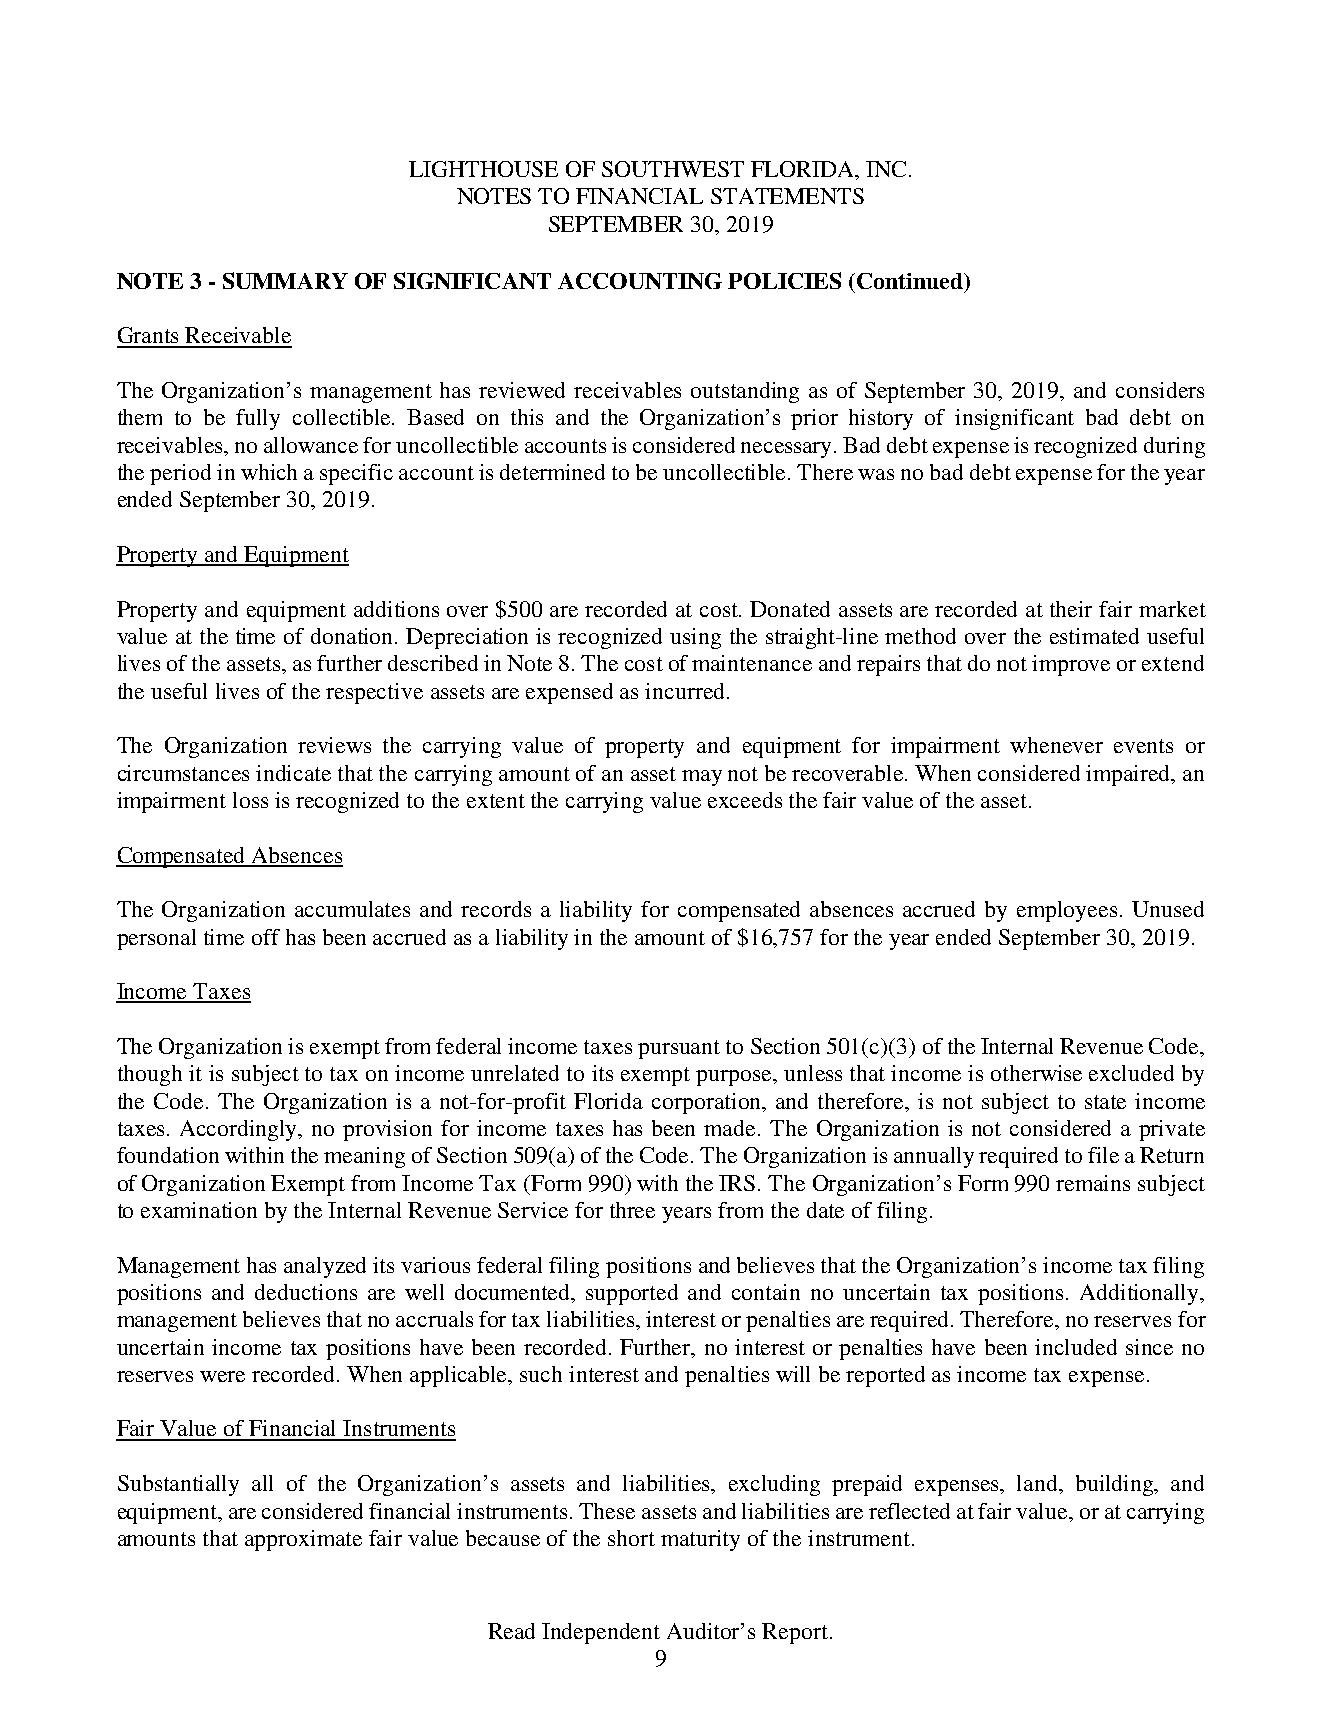 This screenshot has height=1711, width=1322. I want to click on Continued, so click(911, 281).
